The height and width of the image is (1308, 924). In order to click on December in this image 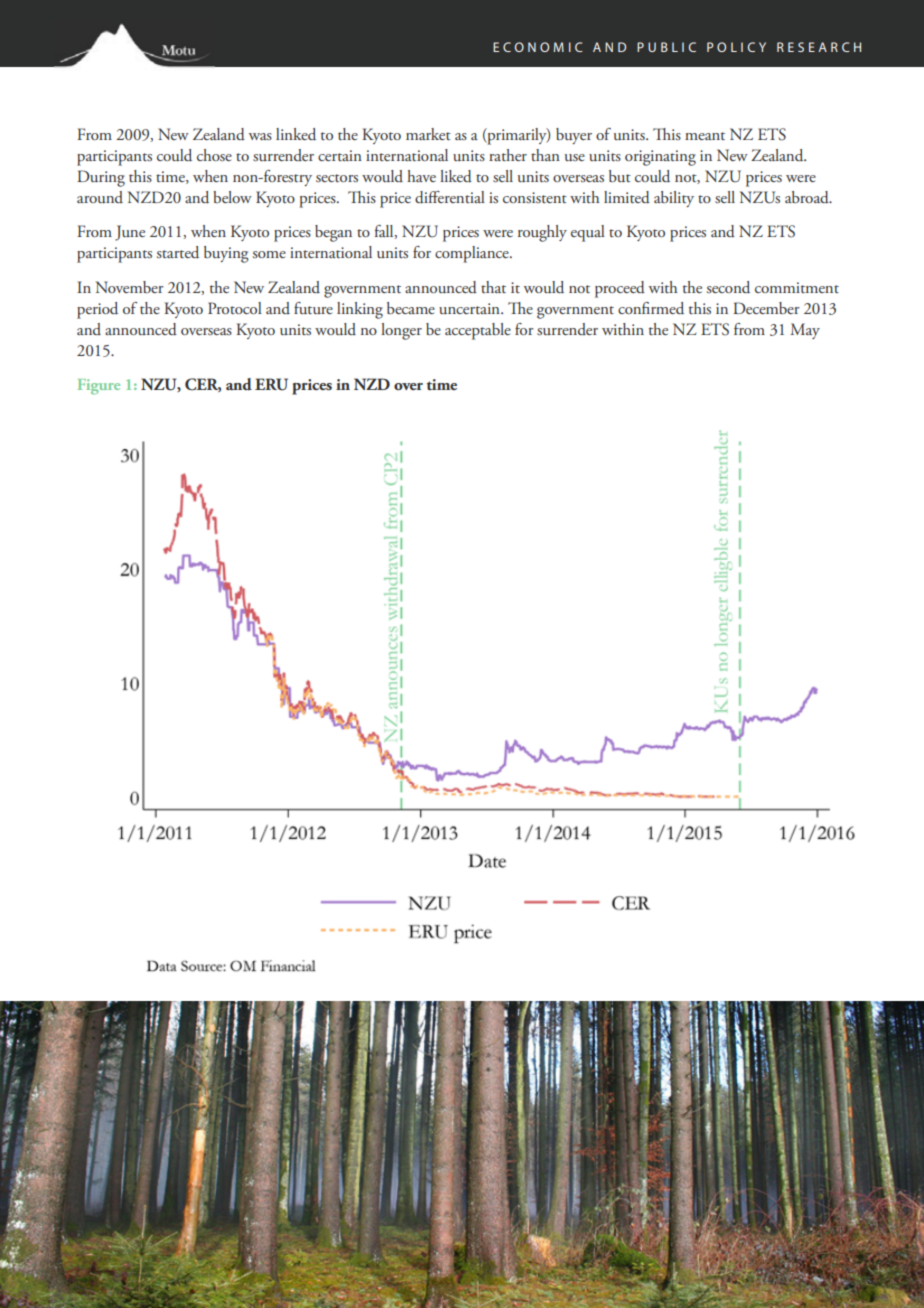, I will do `click(766, 308)`.
